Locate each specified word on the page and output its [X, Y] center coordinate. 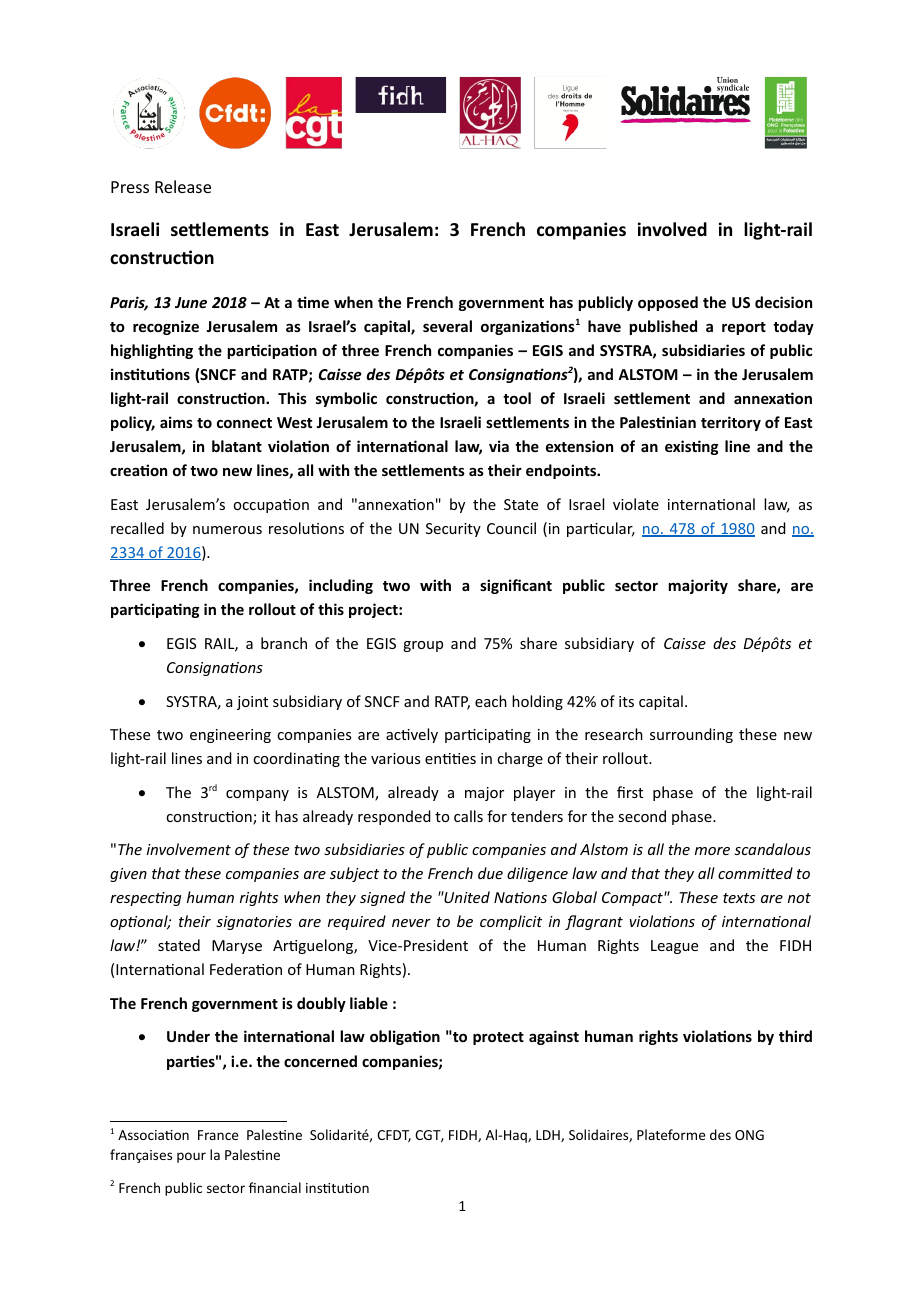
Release [183, 186]
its [626, 701]
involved [672, 229]
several [447, 326]
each [491, 701]
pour [191, 1157]
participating [155, 610]
